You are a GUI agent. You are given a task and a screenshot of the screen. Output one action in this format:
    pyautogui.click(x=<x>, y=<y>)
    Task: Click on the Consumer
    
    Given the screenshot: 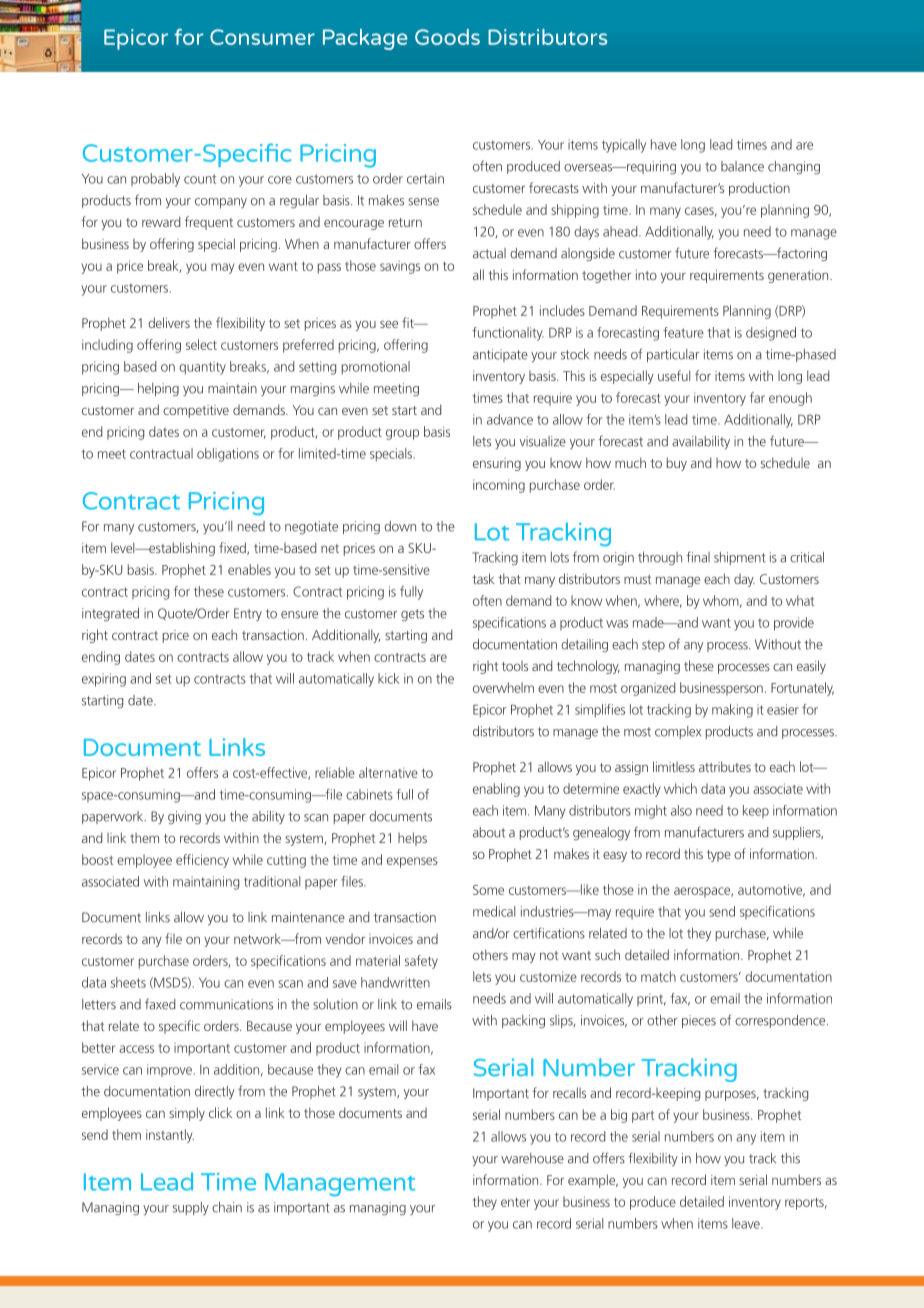 What is the action you would take?
    pyautogui.click(x=262, y=37)
